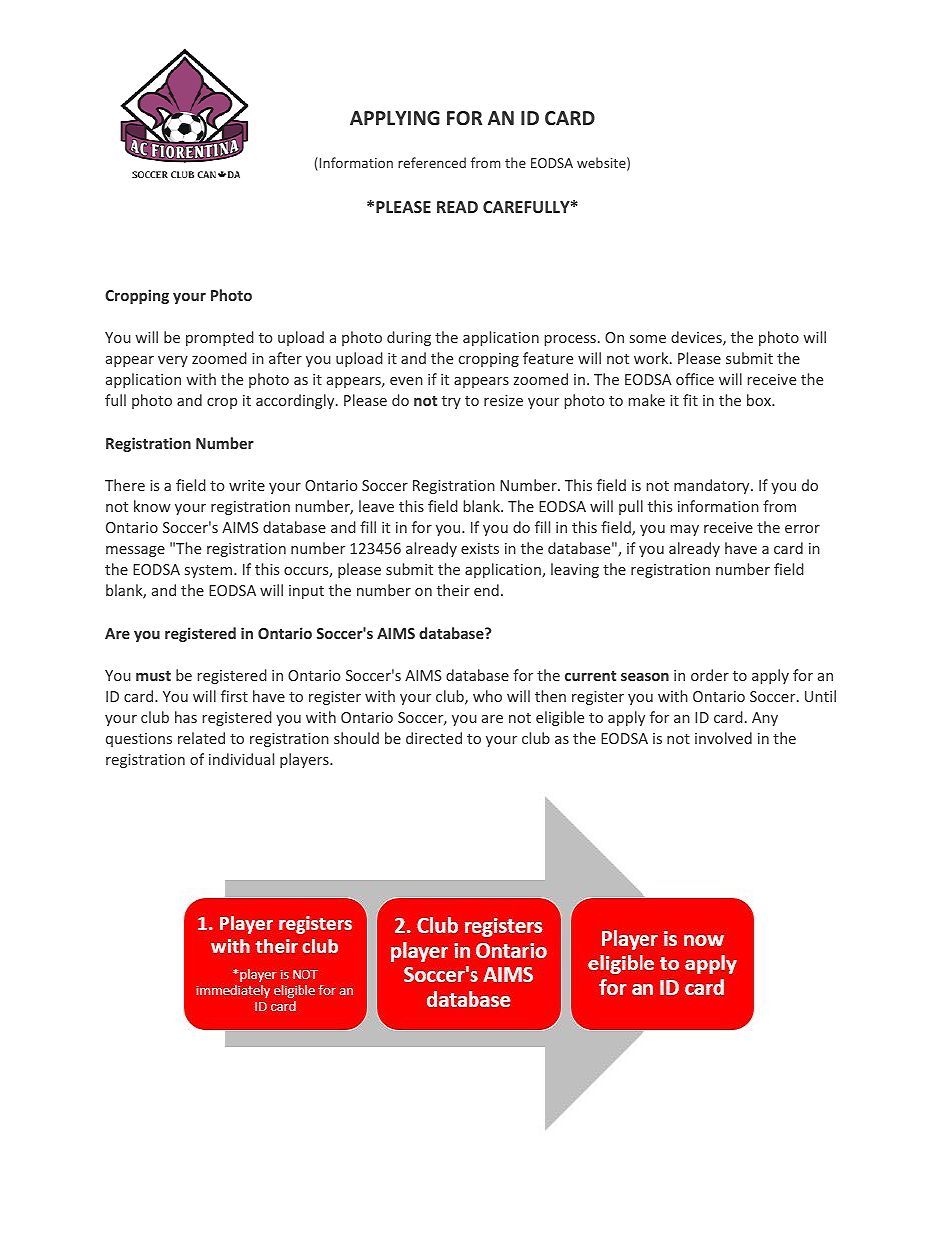 Image resolution: width=952 pixels, height=1233 pixels. I want to click on try, so click(451, 402).
